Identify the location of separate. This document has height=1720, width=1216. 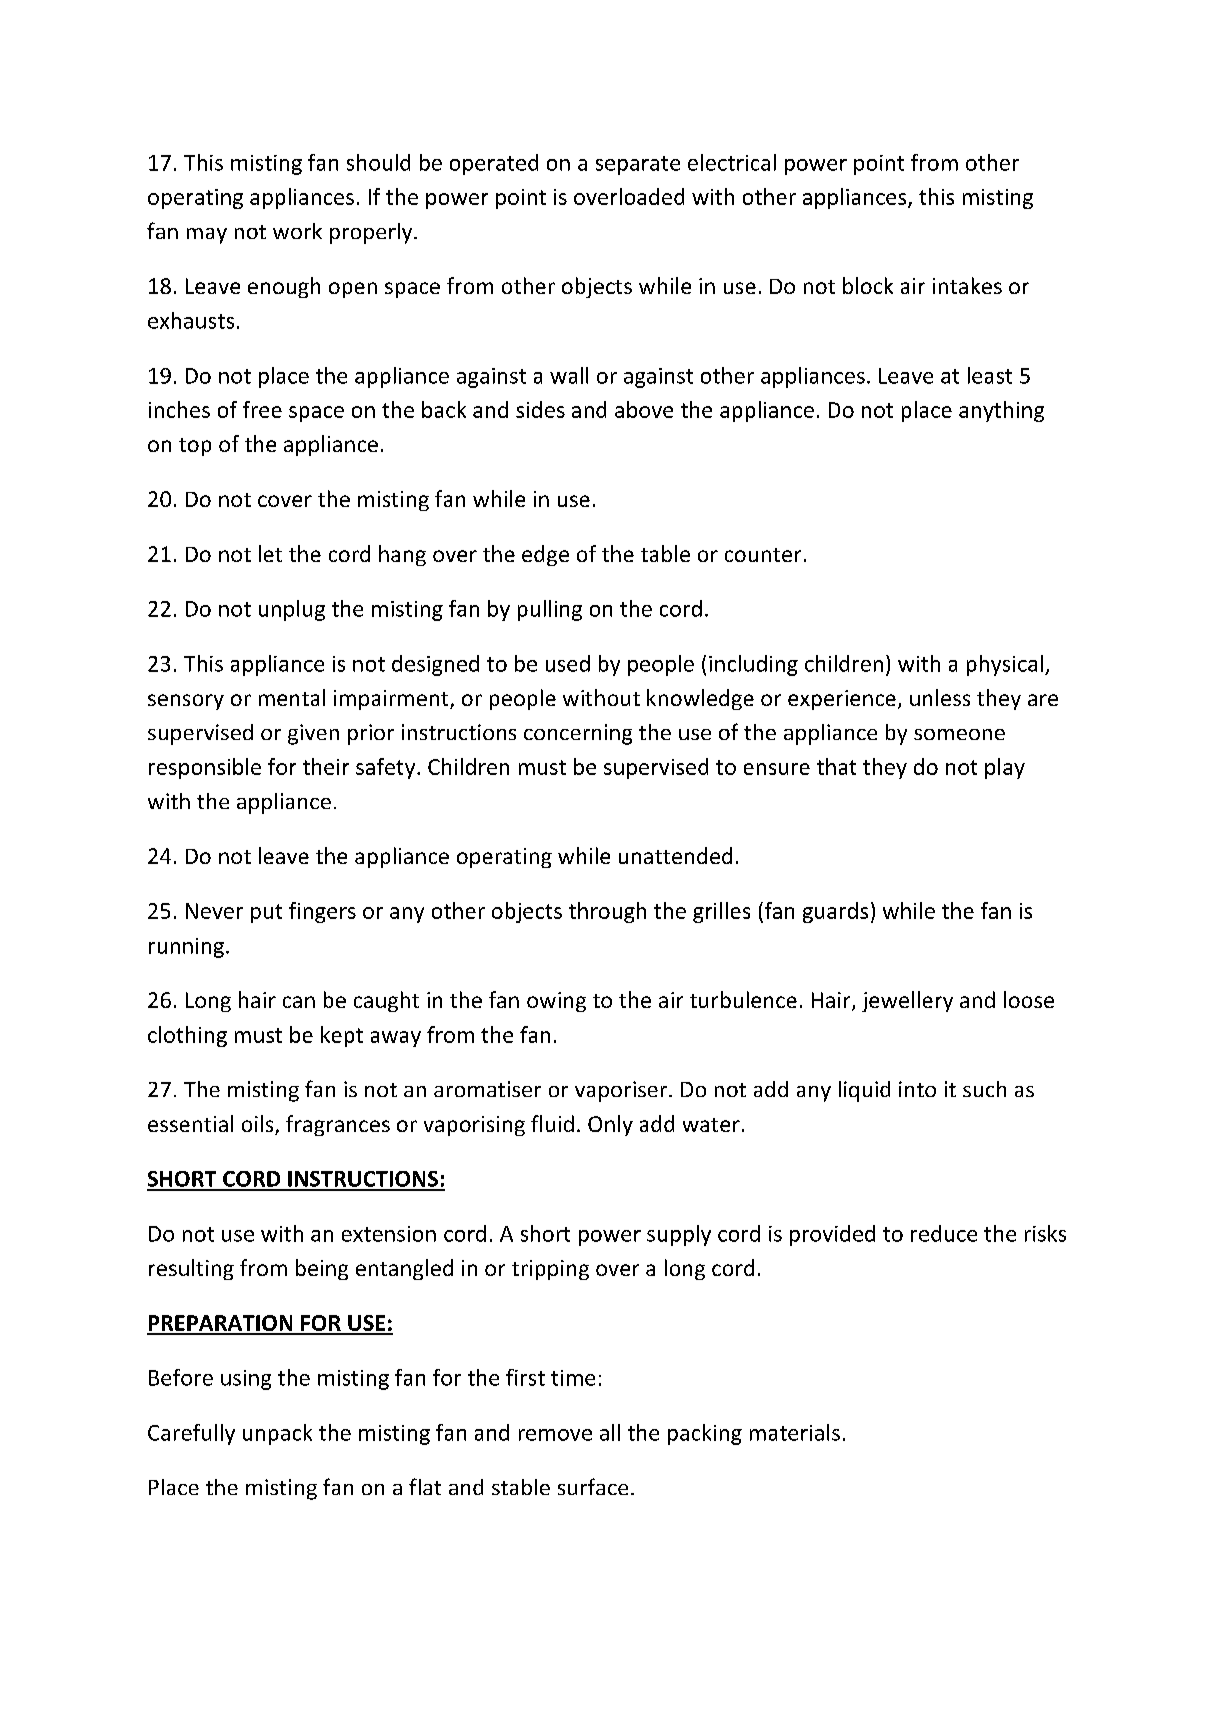
(638, 165).
